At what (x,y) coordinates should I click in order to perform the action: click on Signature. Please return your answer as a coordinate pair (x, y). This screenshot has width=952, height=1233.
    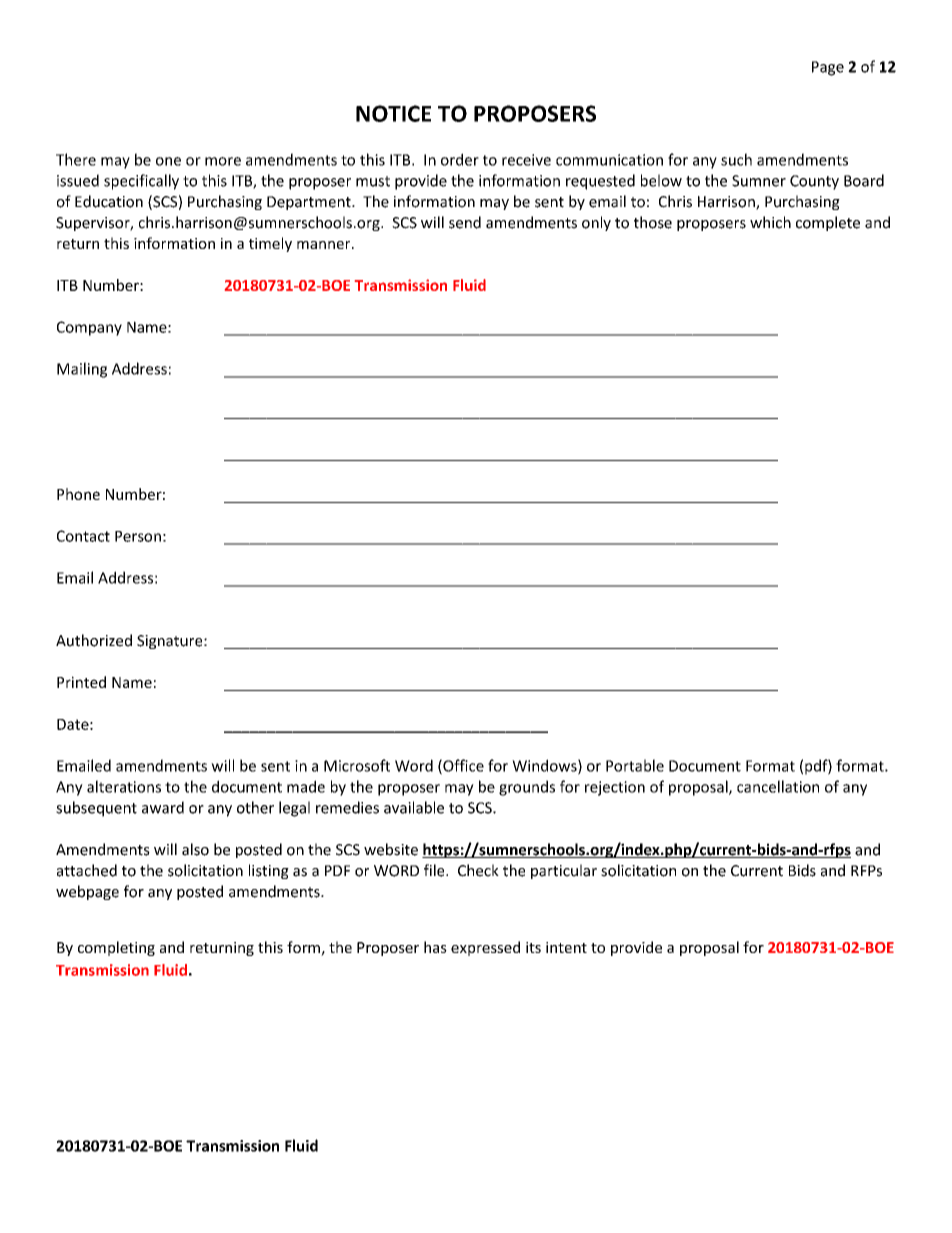
    Looking at the image, I should click on (171, 642).
